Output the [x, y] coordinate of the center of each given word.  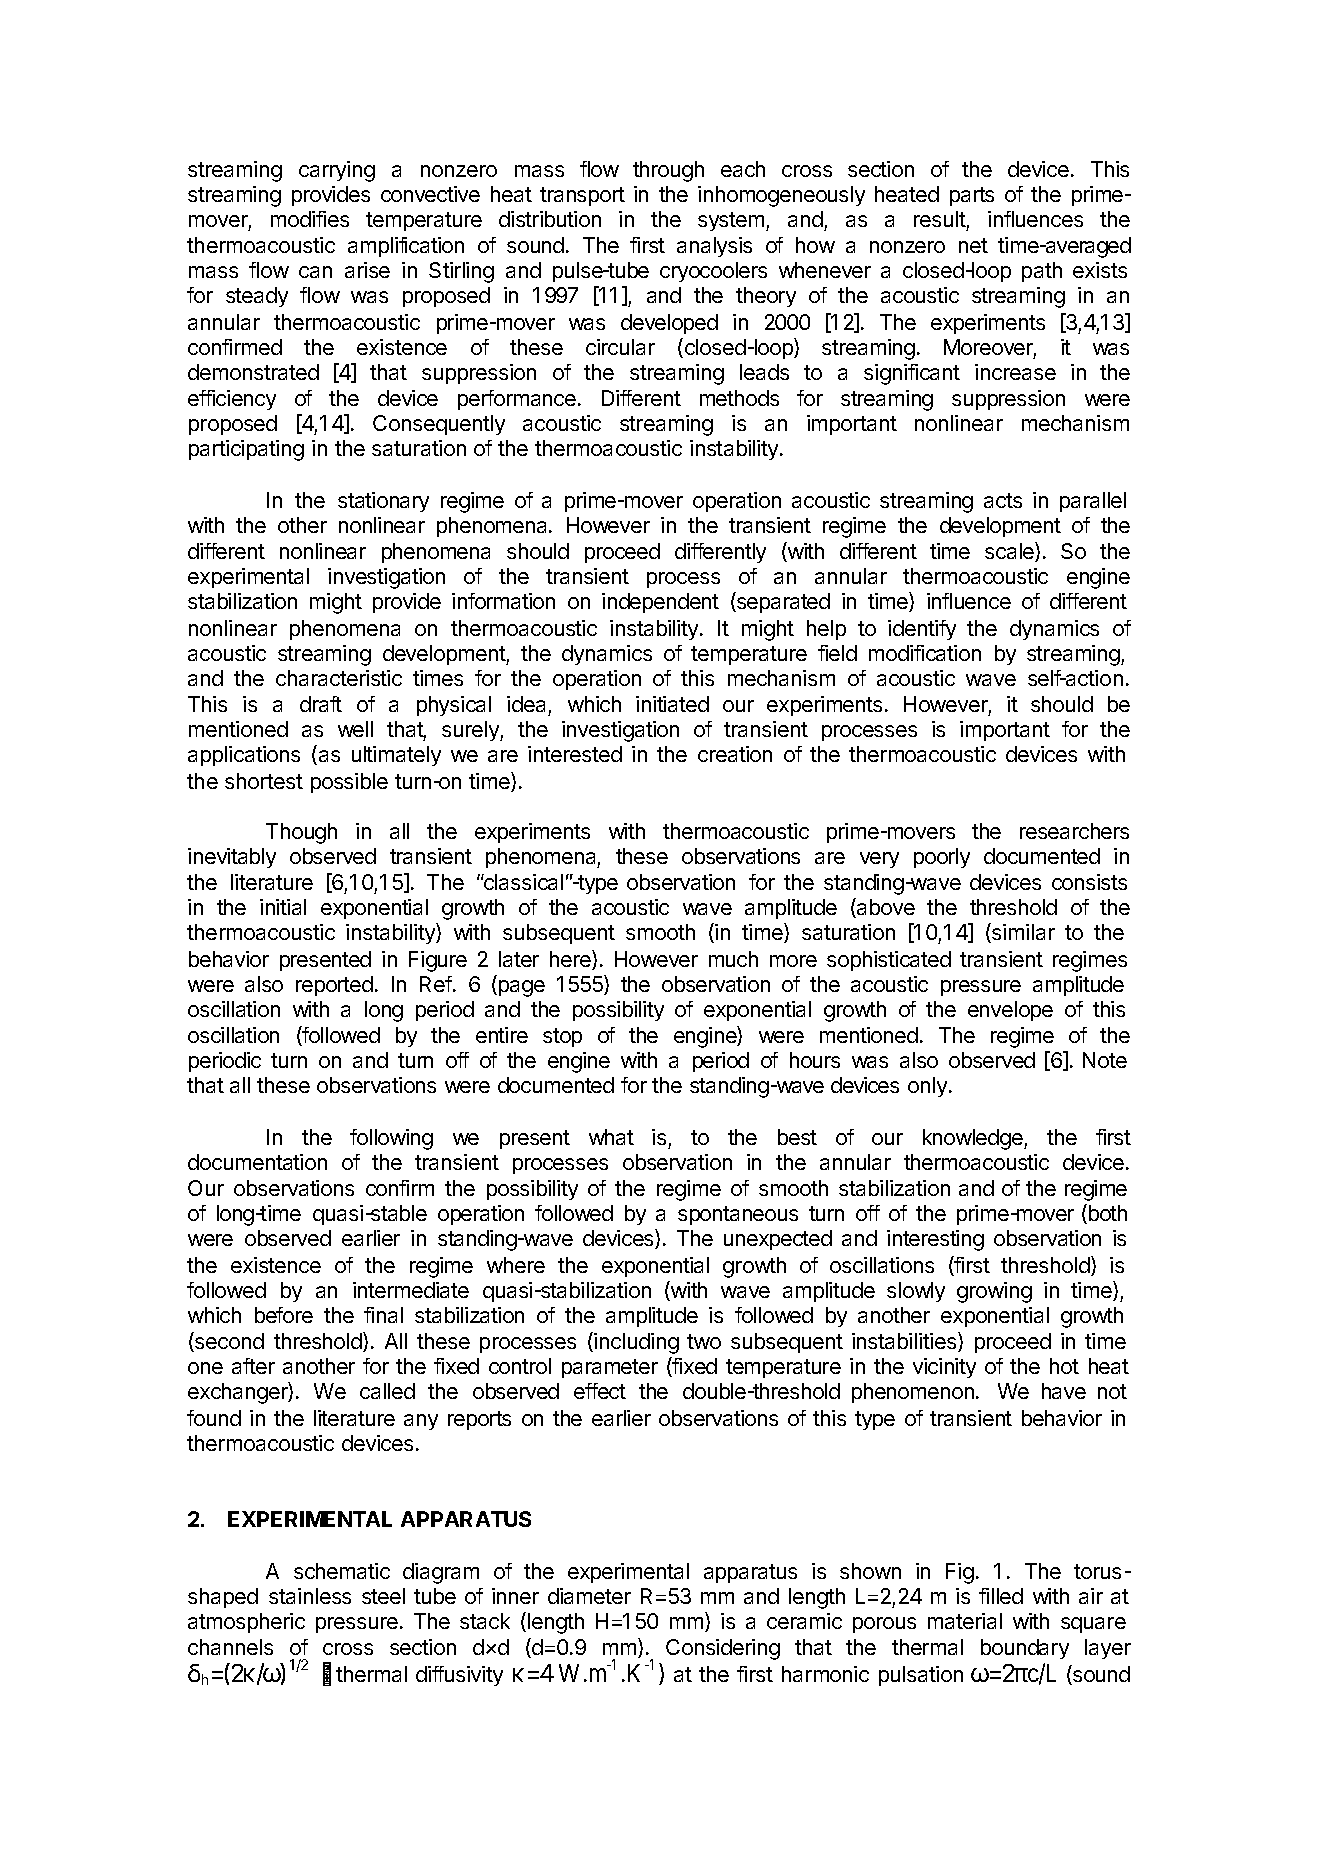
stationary [383, 502]
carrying [337, 171]
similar [1022, 933]
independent [660, 603]
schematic [342, 1571]
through [668, 171]
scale [1010, 552]
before [284, 1315]
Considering [723, 1649]
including [636, 1343]
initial [283, 907]
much [733, 959]
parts [972, 196]
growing [994, 1292]
